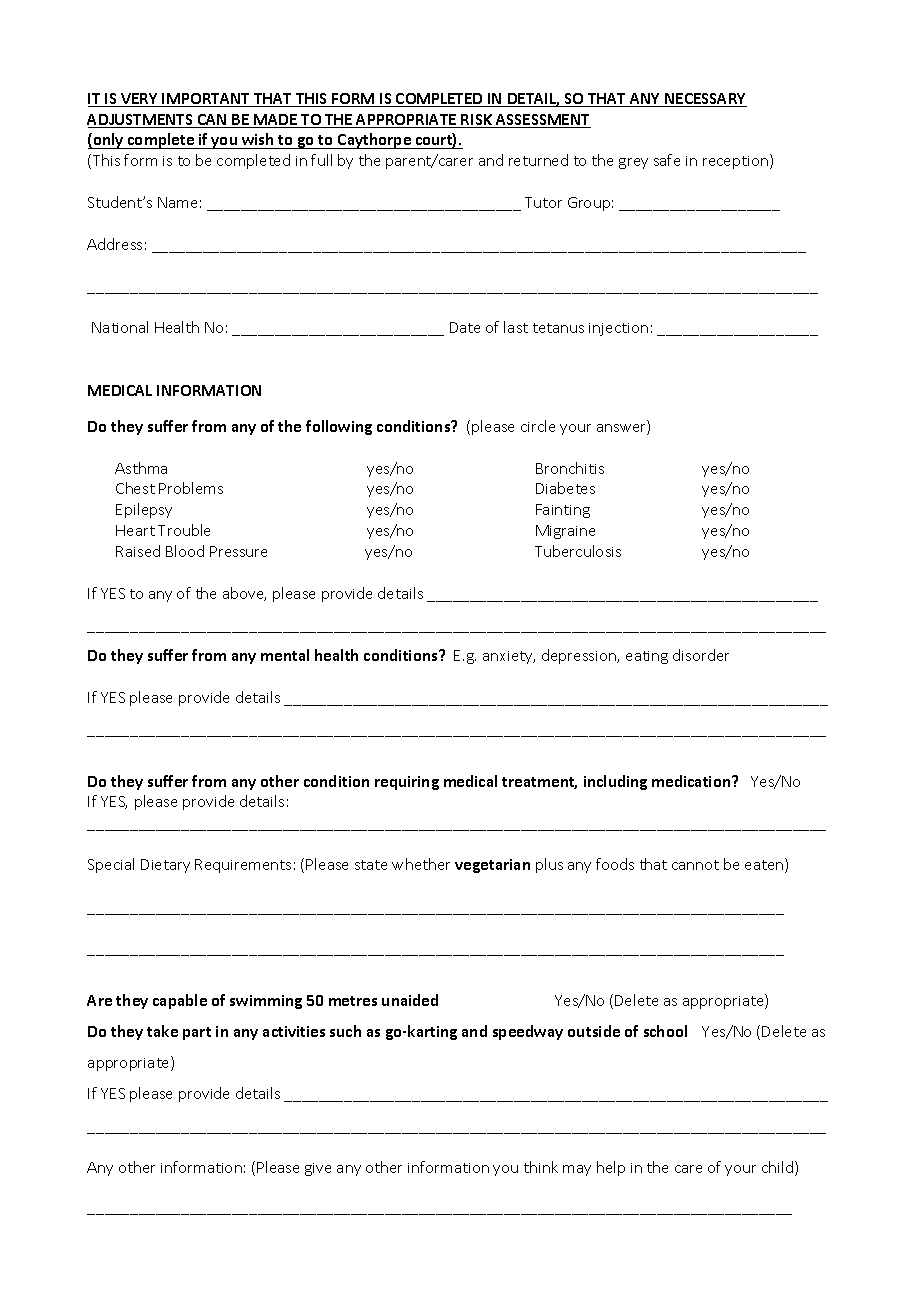 This screenshot has height=1308, width=924. Describe the element at coordinates (285, 655) in the screenshot. I see `mental` at that location.
